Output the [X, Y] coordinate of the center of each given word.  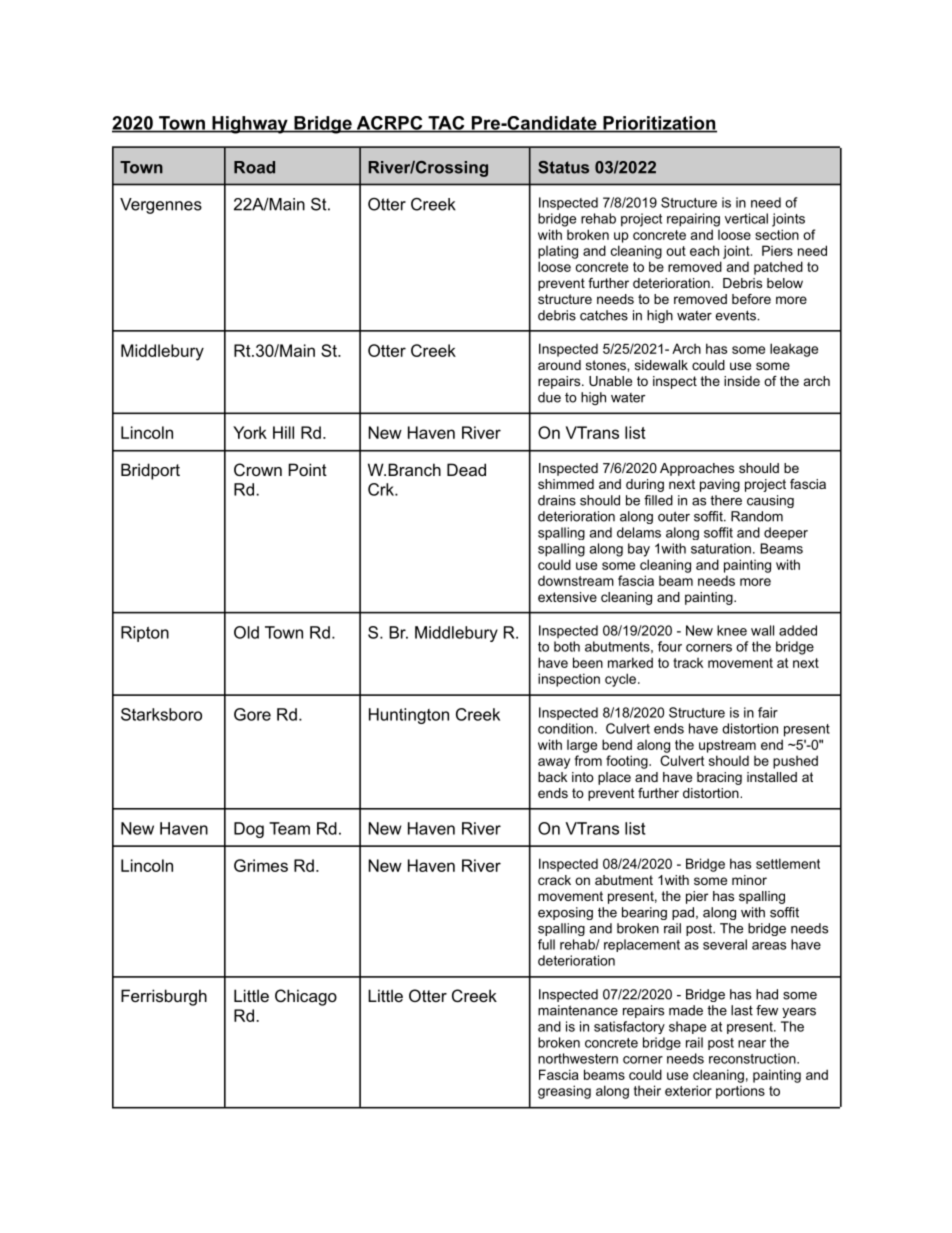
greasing [564, 1092]
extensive [567, 597]
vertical [746, 218]
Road [254, 167]
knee [732, 630]
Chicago [306, 997]
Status [563, 167]
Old [246, 632]
